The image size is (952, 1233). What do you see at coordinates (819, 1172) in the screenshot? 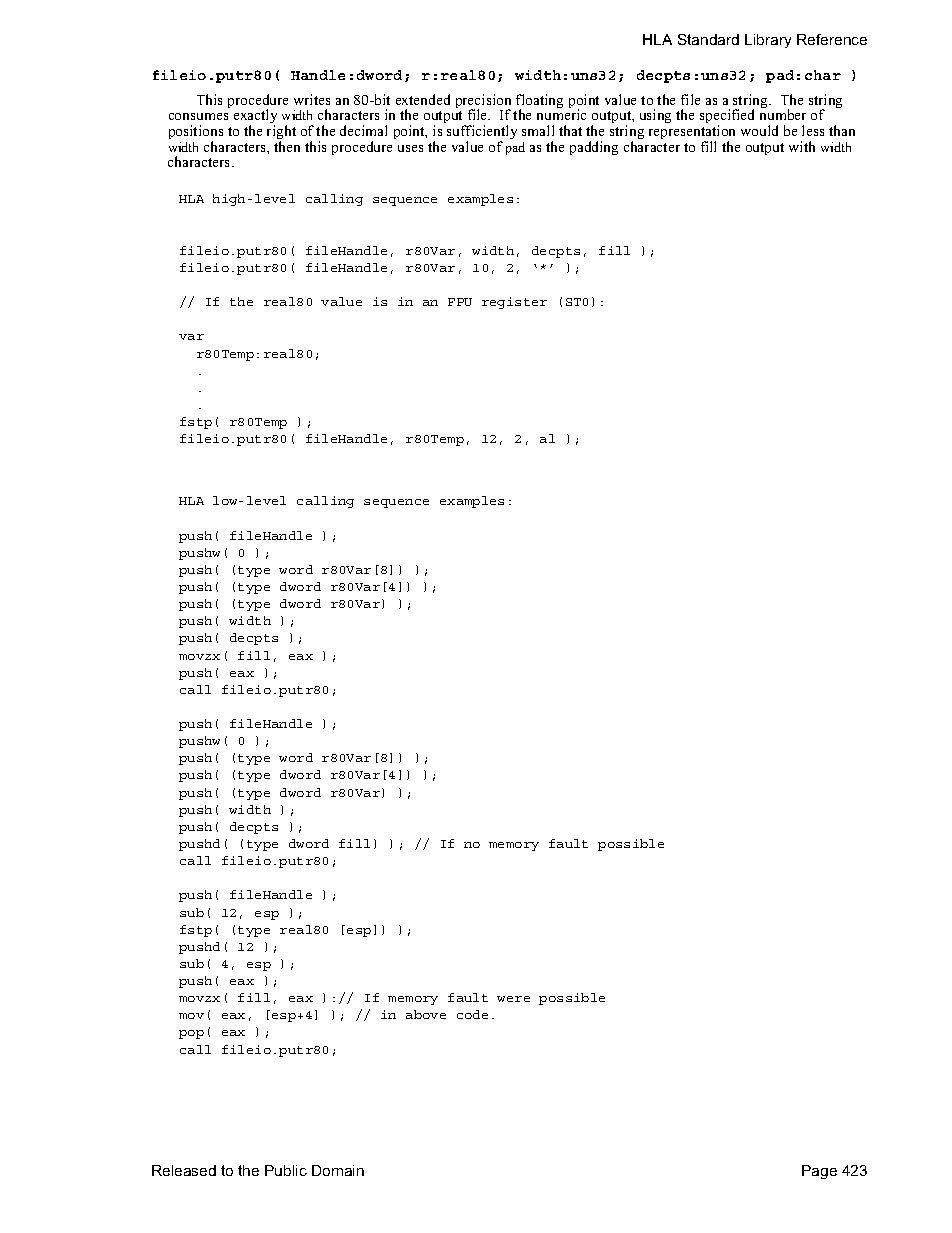
I see `Page` at bounding box center [819, 1172].
